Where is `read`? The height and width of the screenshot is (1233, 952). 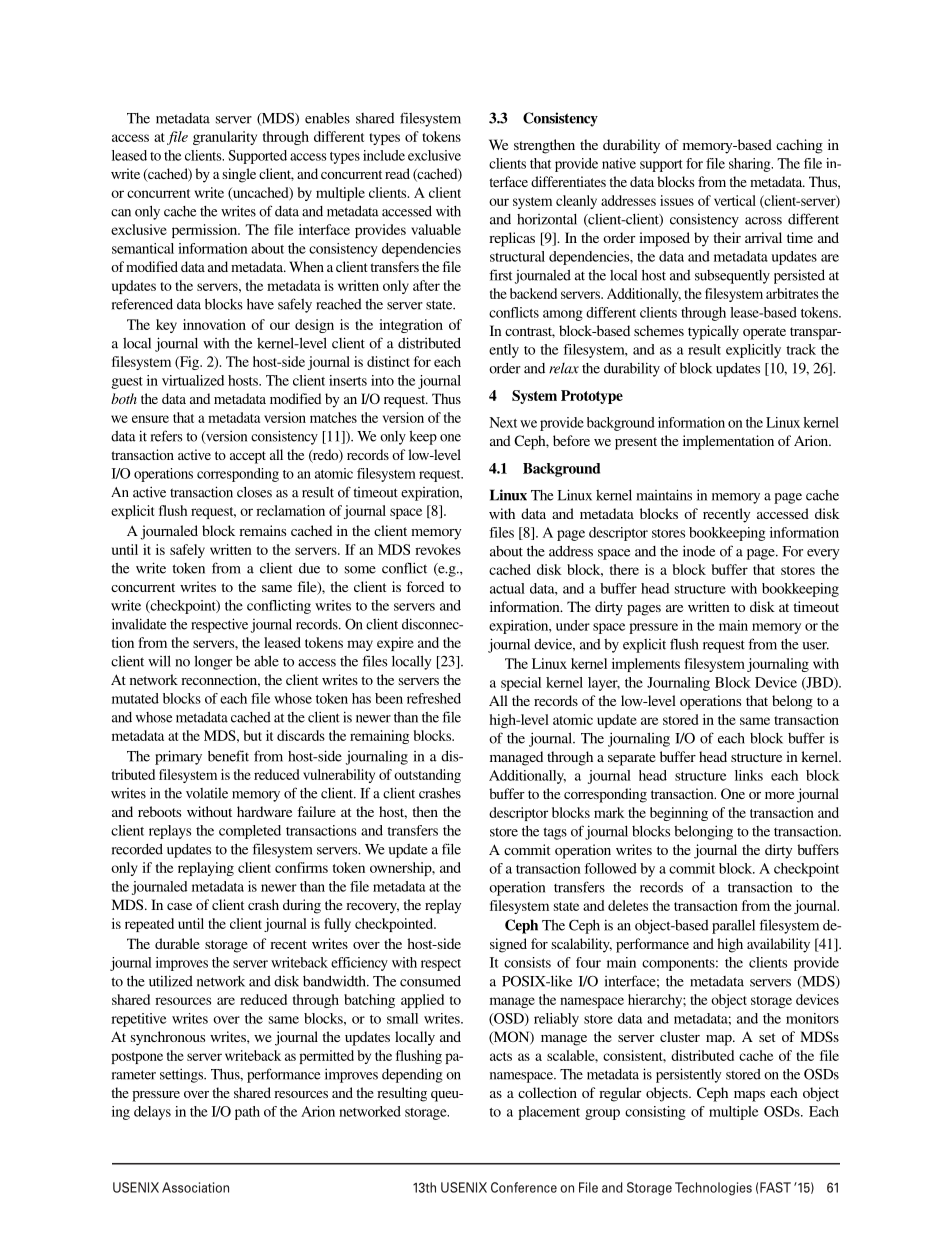 read is located at coordinates (397, 173).
